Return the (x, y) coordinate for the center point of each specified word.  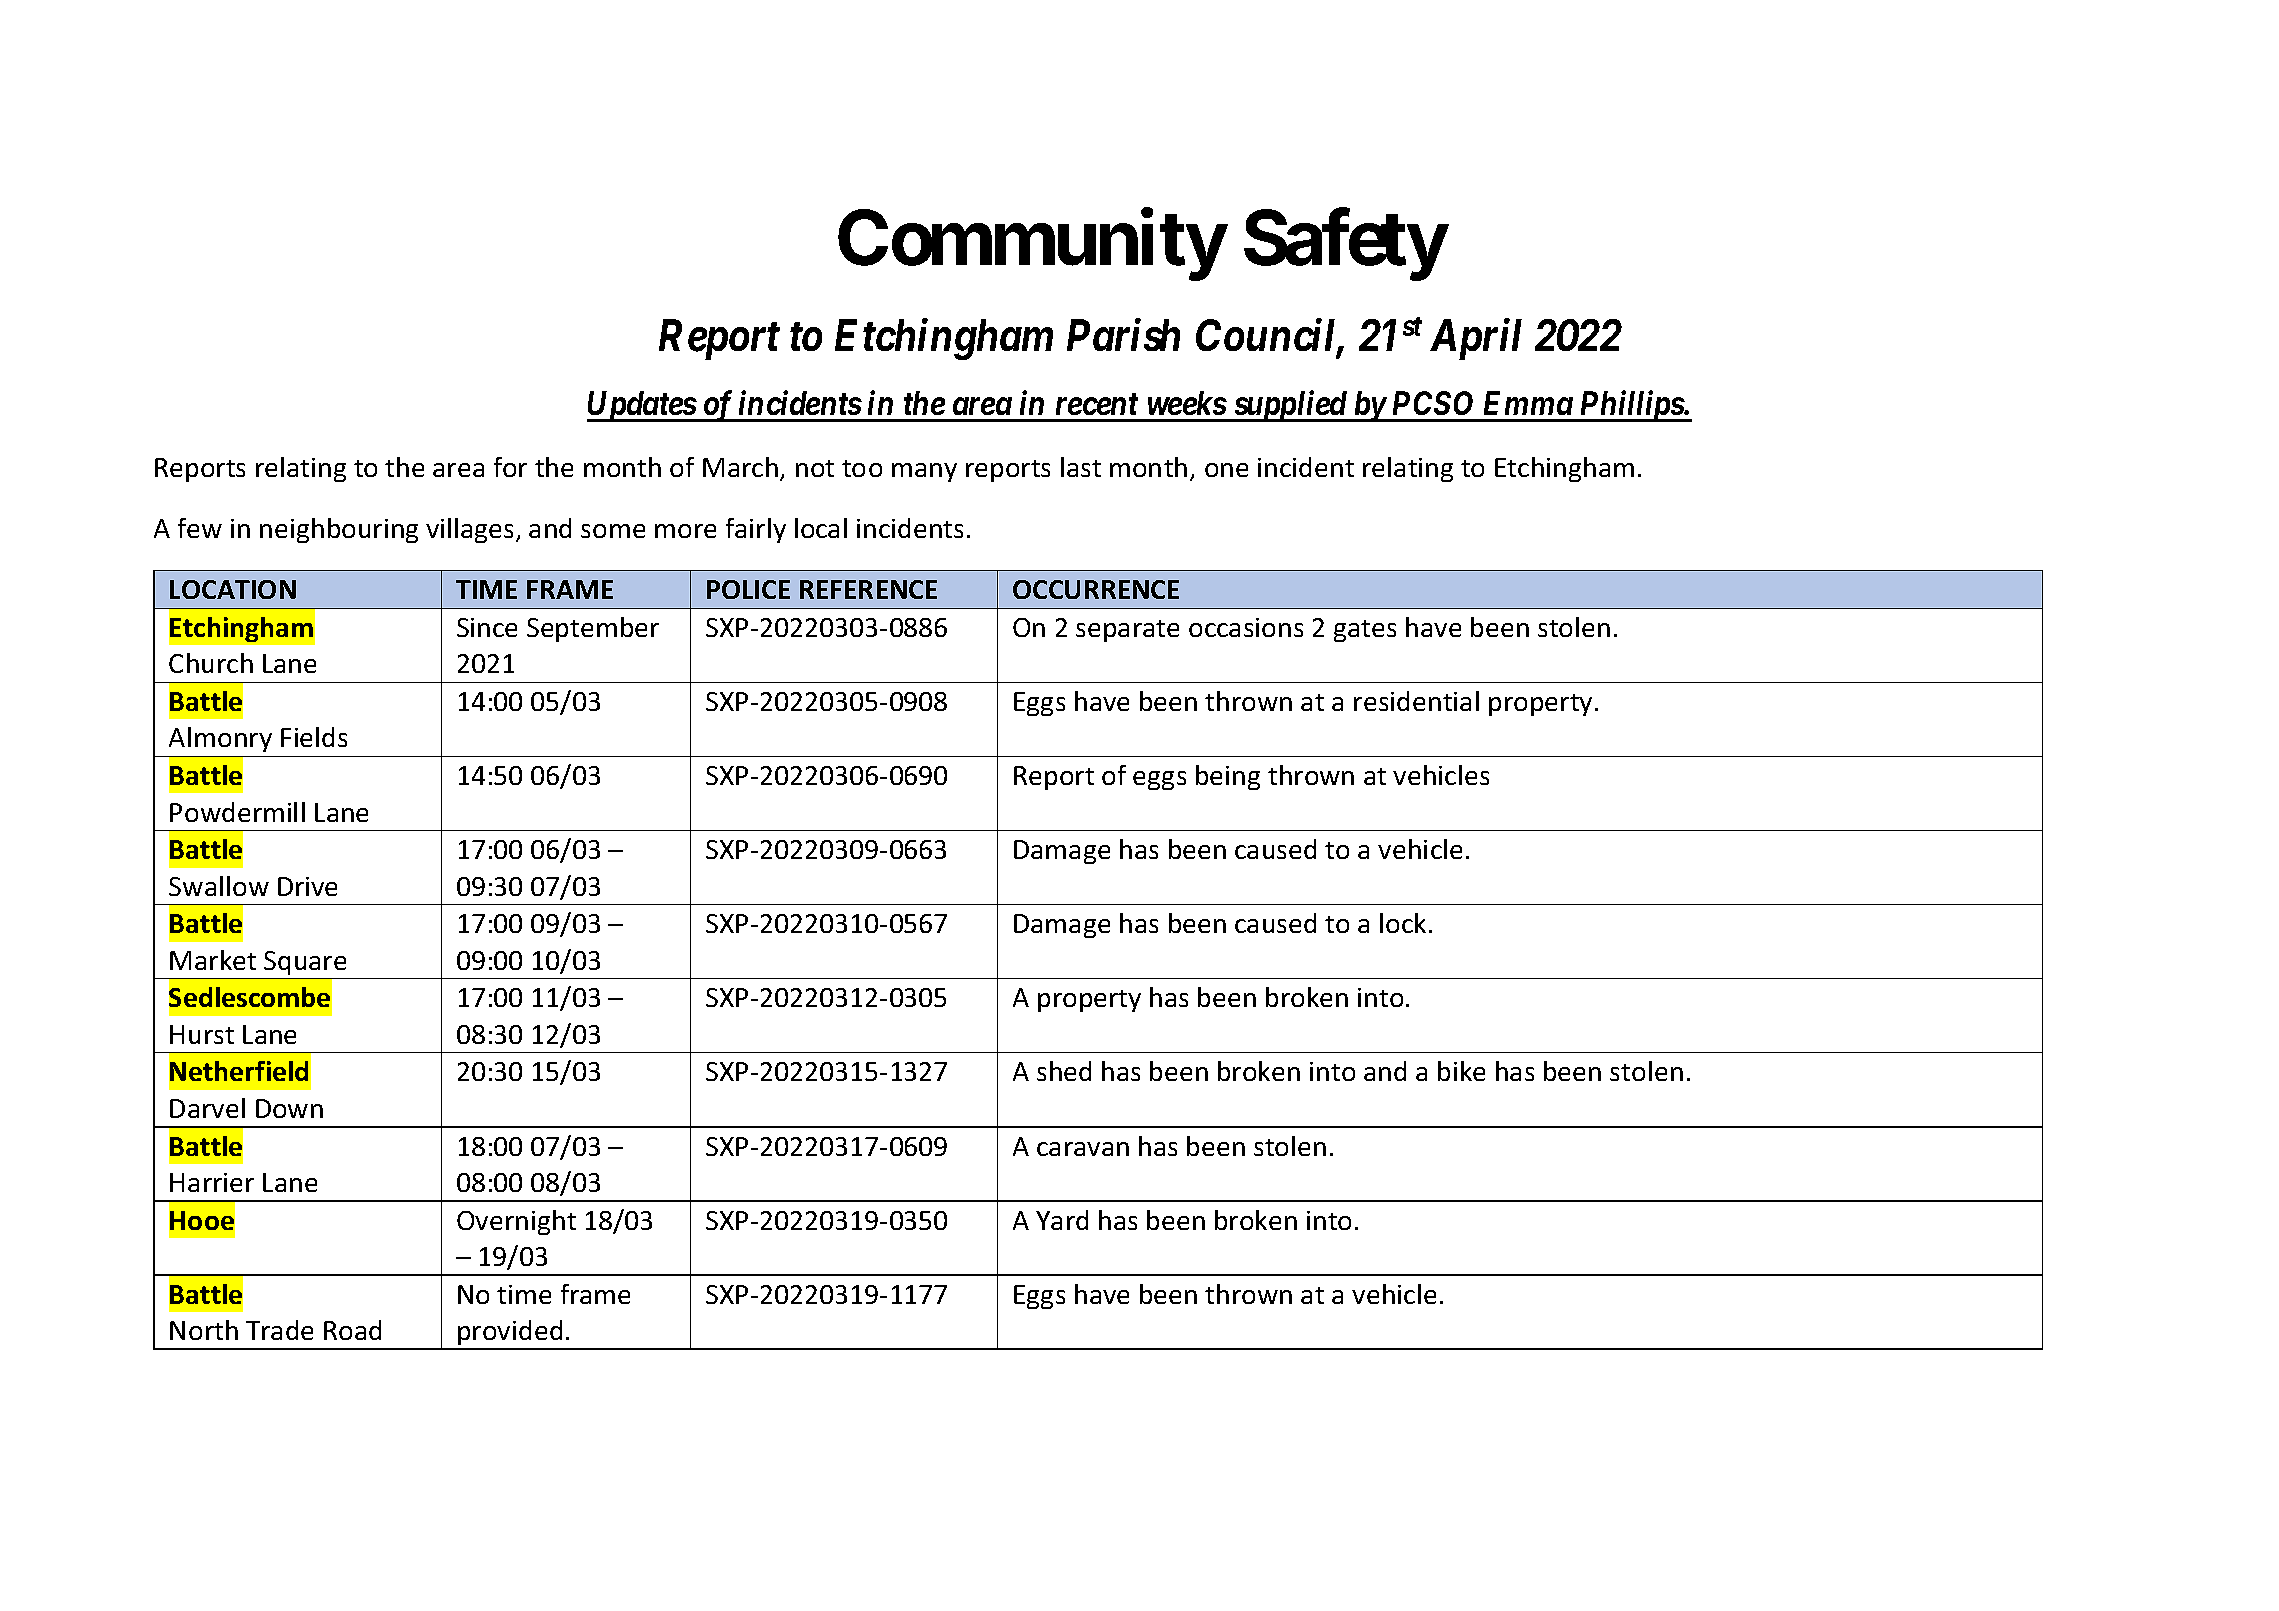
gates (1365, 631)
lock (1403, 923)
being (1228, 777)
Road (352, 1330)
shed (1064, 1071)
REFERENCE (868, 589)
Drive (307, 886)
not (815, 468)
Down (289, 1108)
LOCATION (233, 589)
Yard (1062, 1220)
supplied (1290, 406)
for (510, 467)
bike (1461, 1071)
